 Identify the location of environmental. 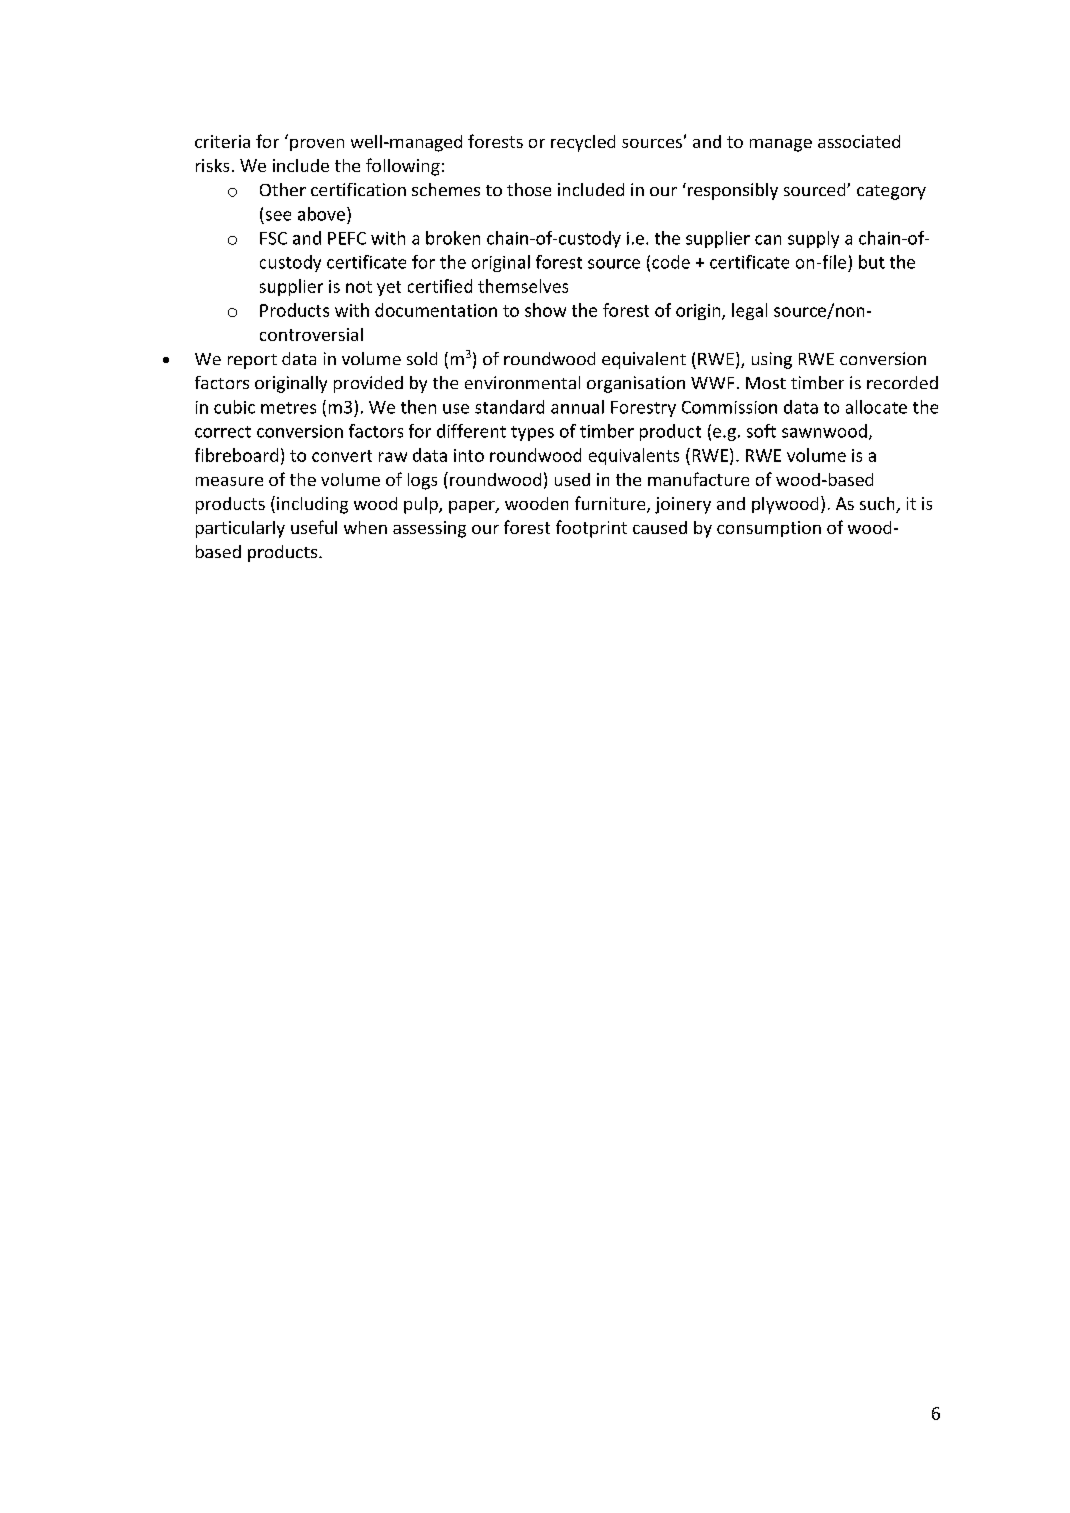
(522, 382).
